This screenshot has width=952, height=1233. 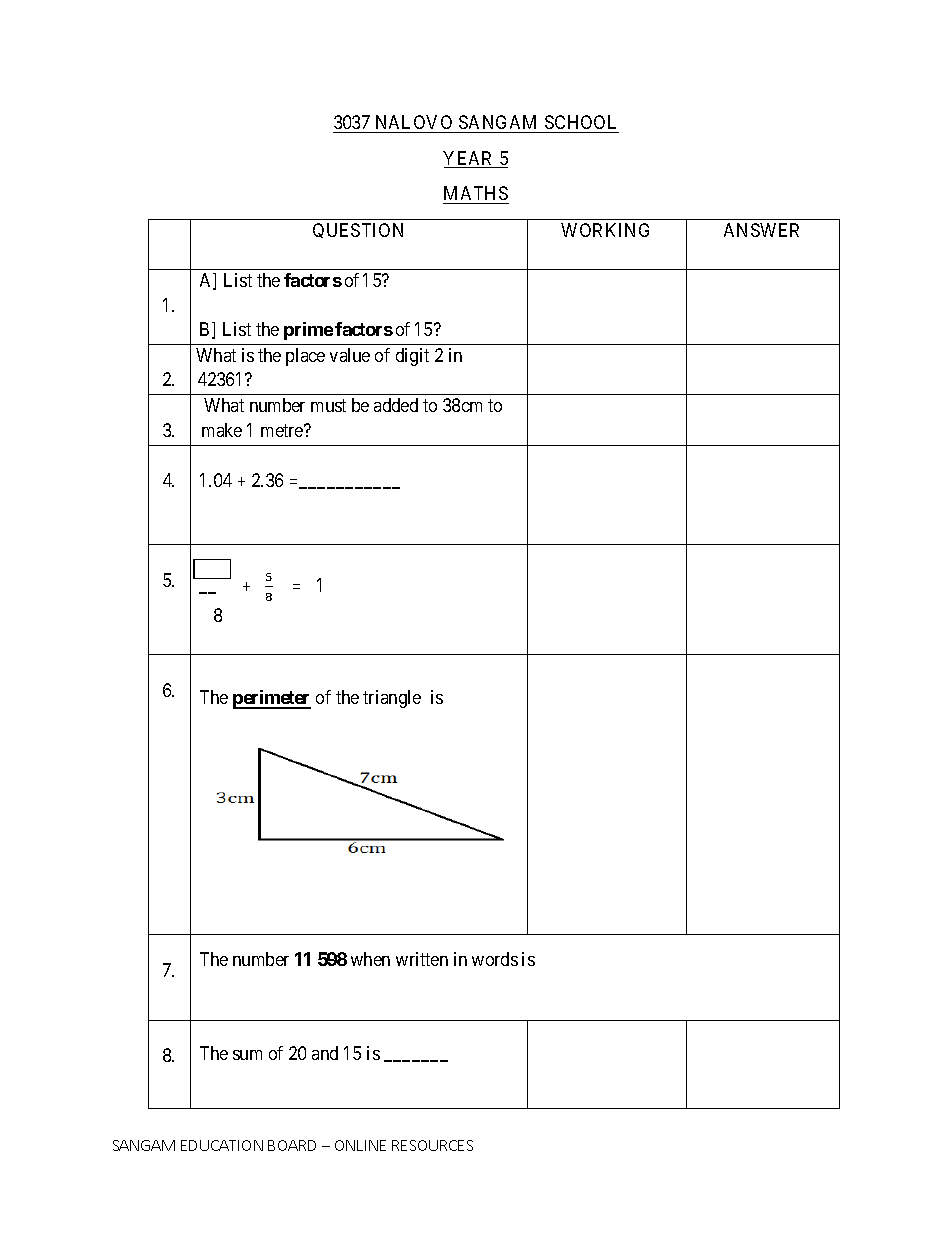 I want to click on RESOURCES, so click(x=432, y=1145).
